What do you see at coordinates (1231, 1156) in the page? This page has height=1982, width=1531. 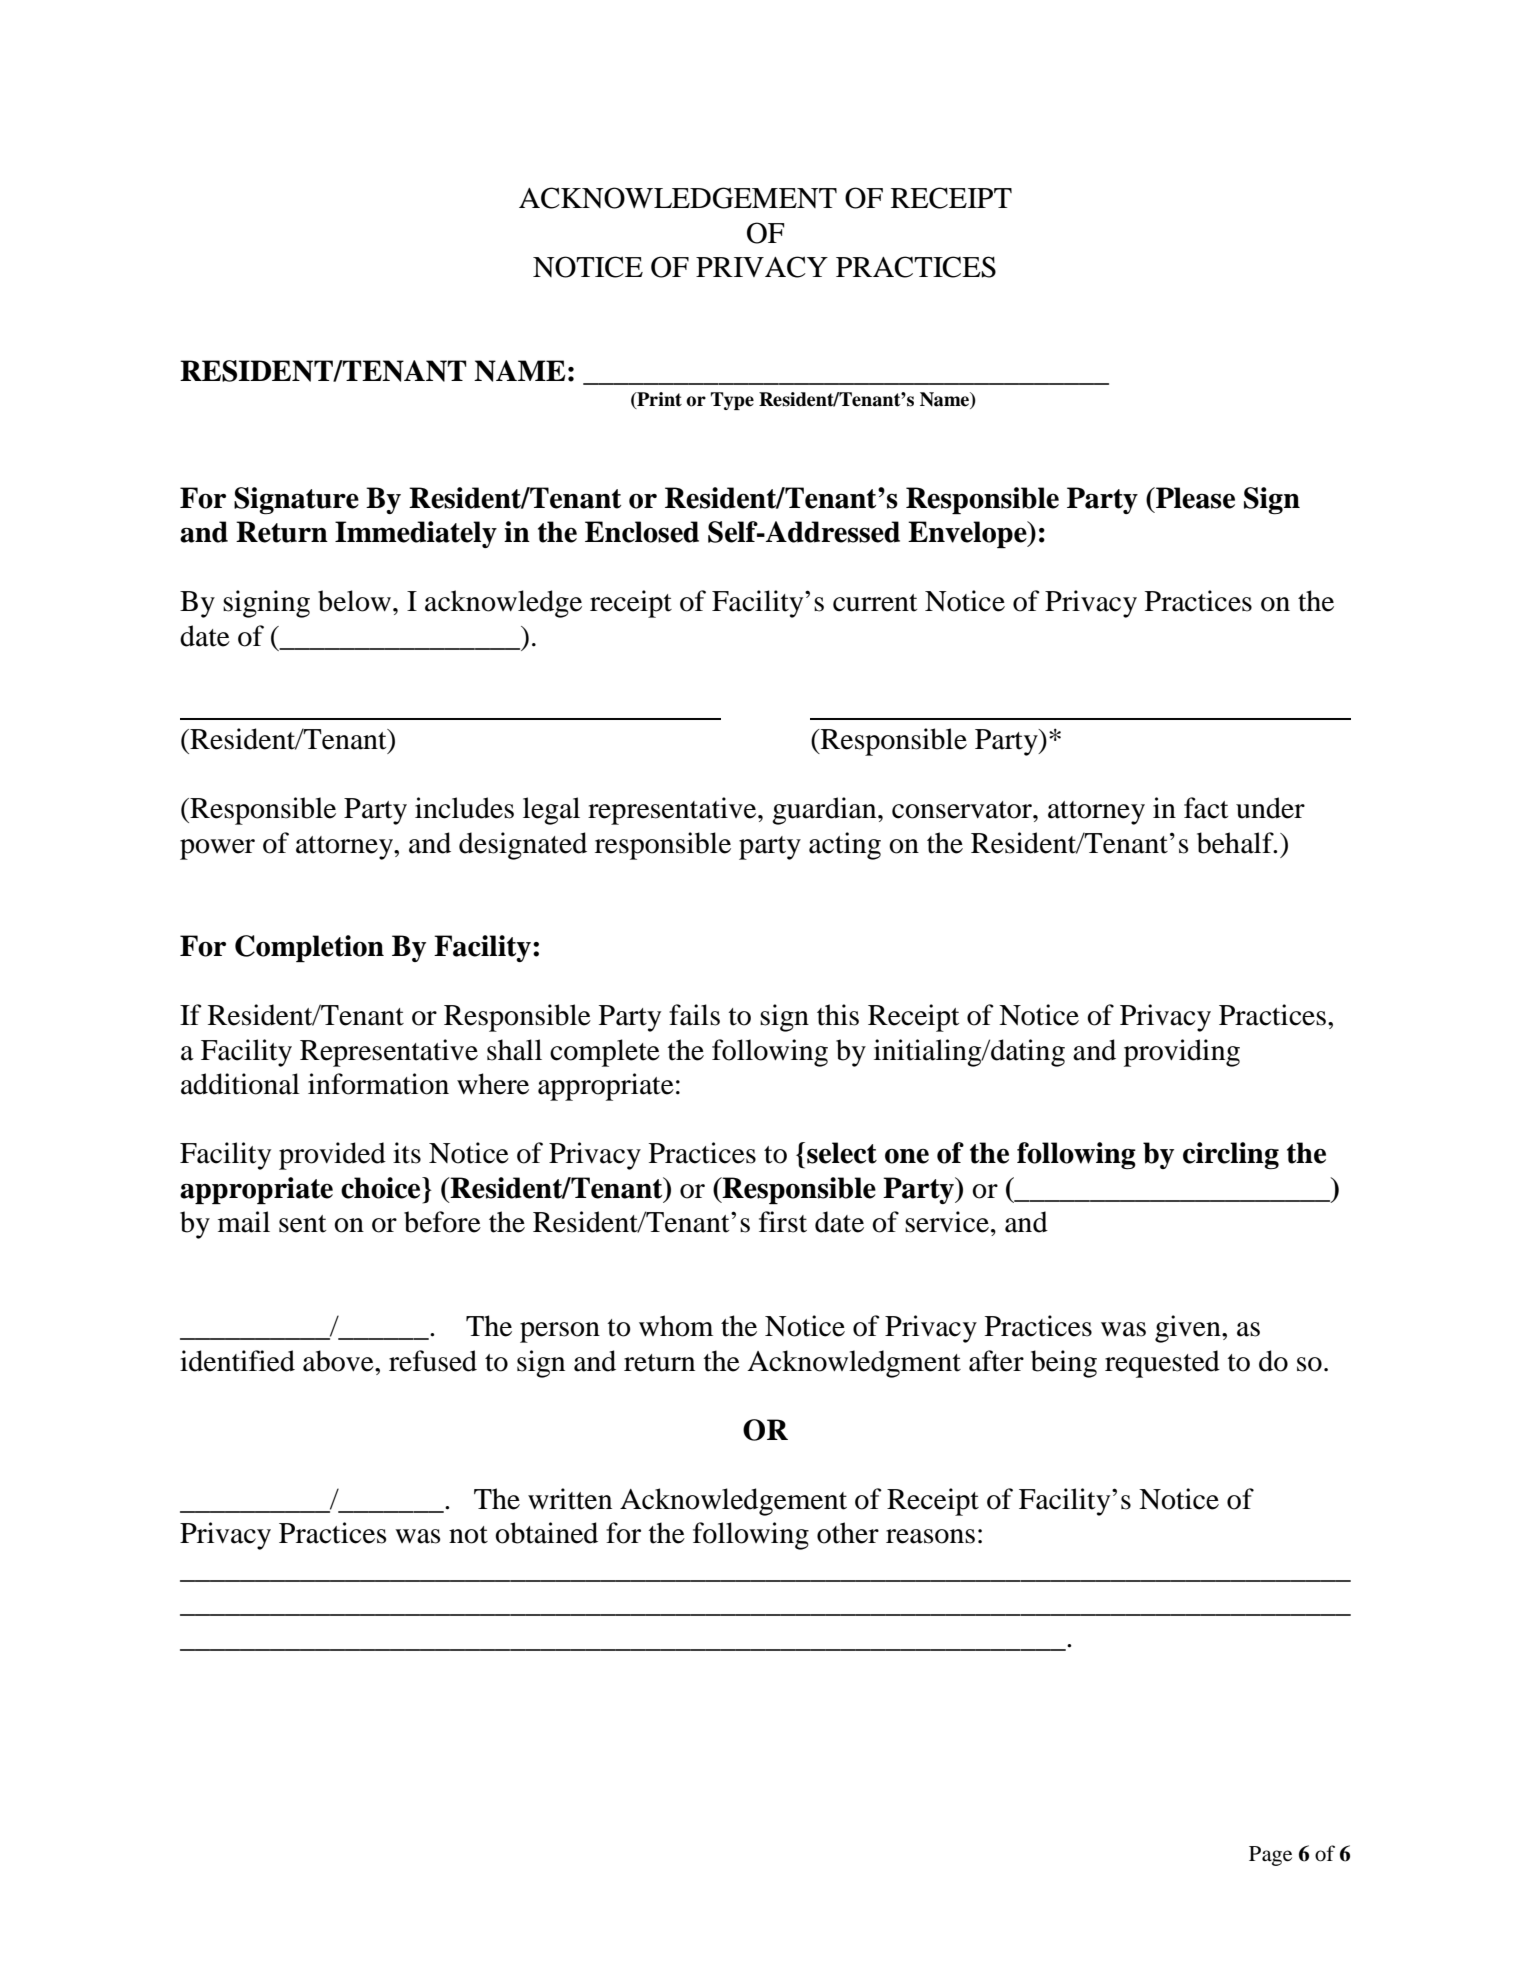 I see `circling` at bounding box center [1231, 1156].
